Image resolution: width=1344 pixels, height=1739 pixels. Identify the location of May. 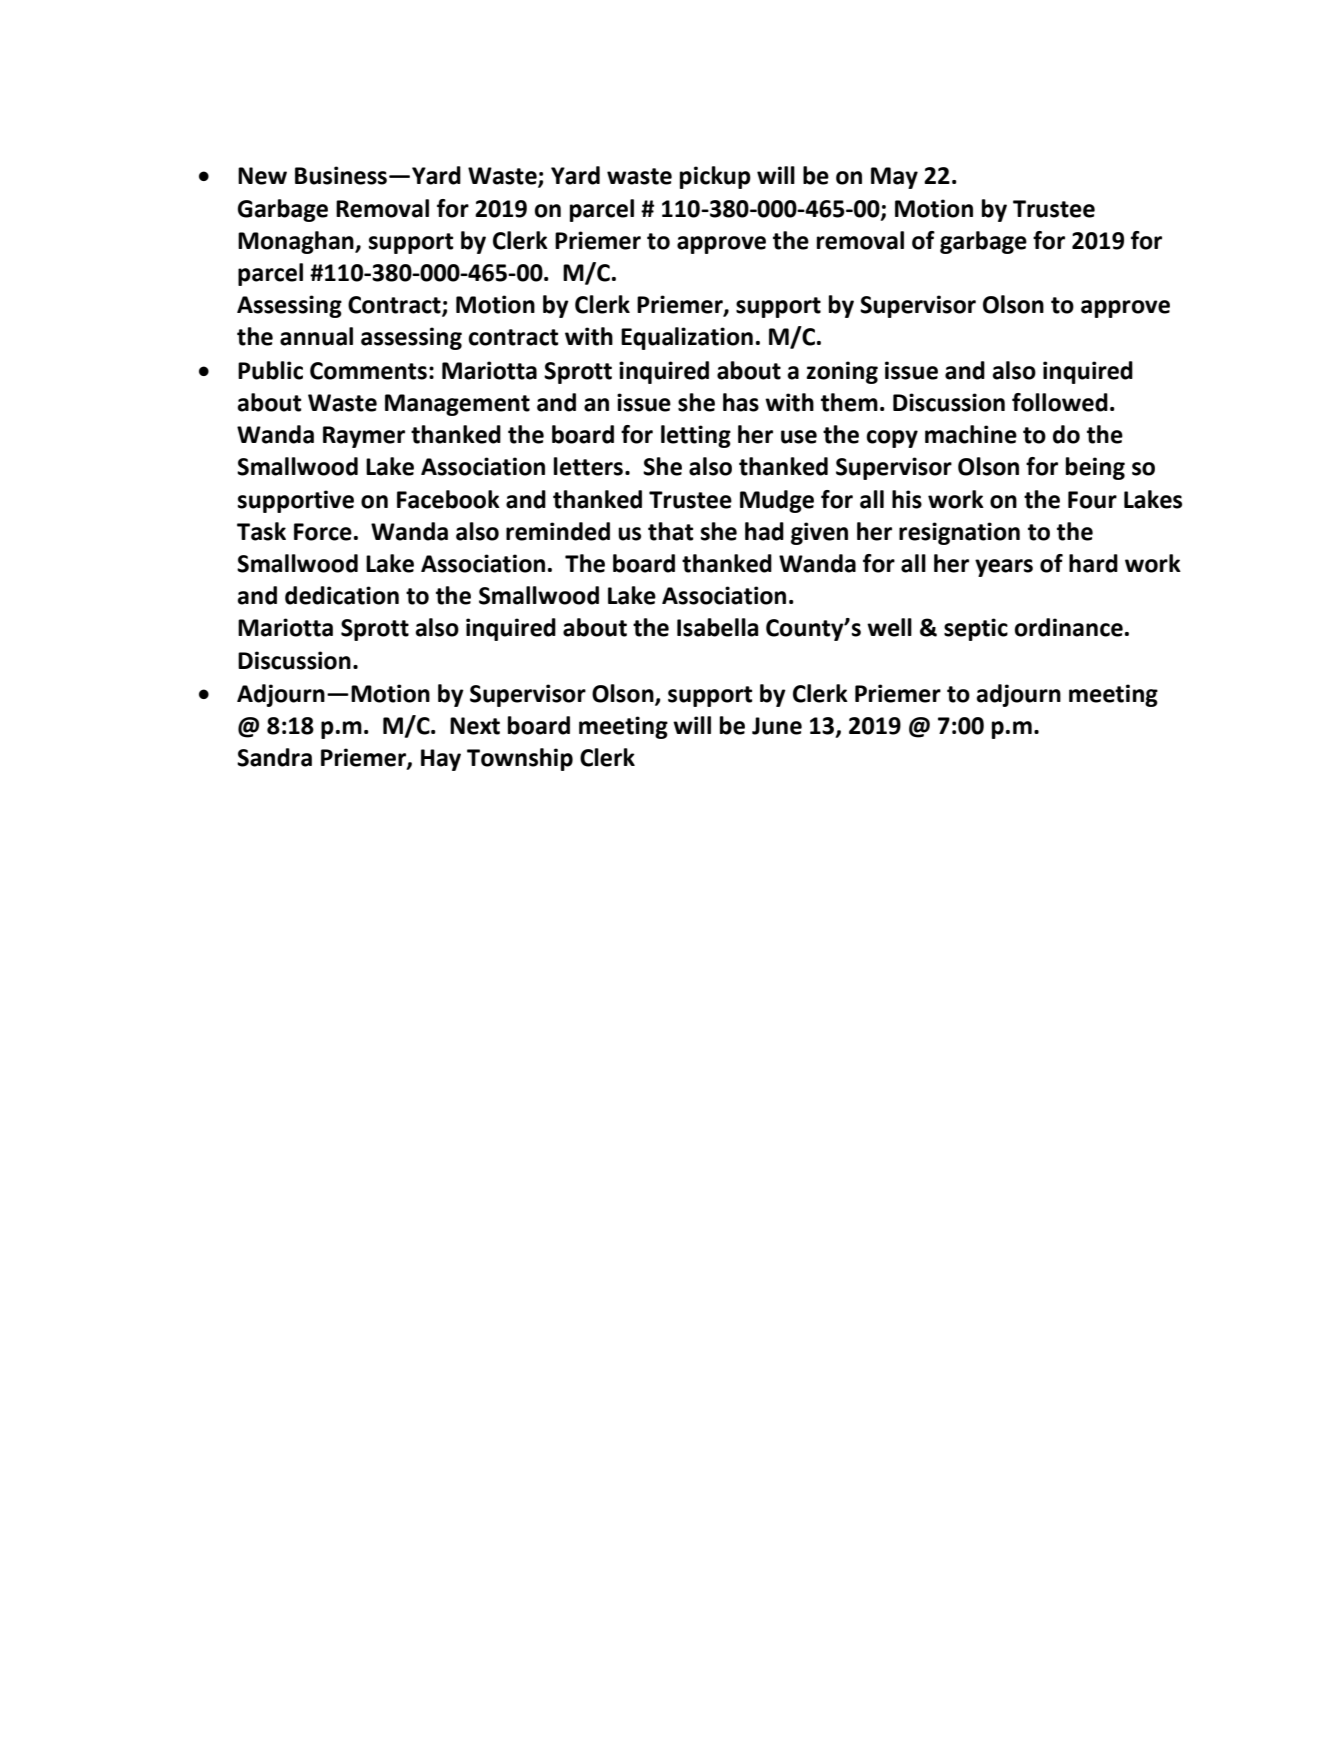
(894, 178).
